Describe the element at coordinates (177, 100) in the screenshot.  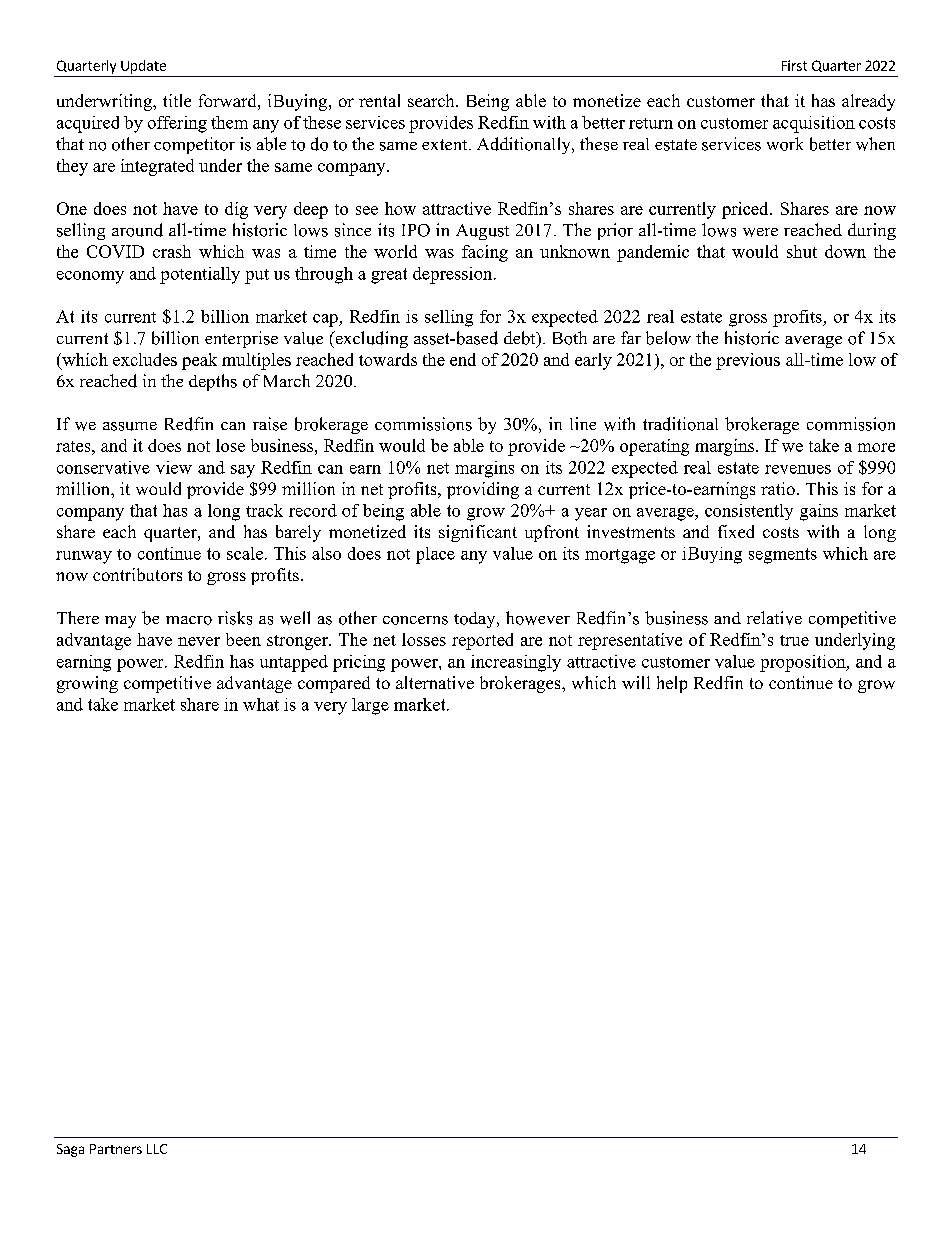
I see `title` at that location.
